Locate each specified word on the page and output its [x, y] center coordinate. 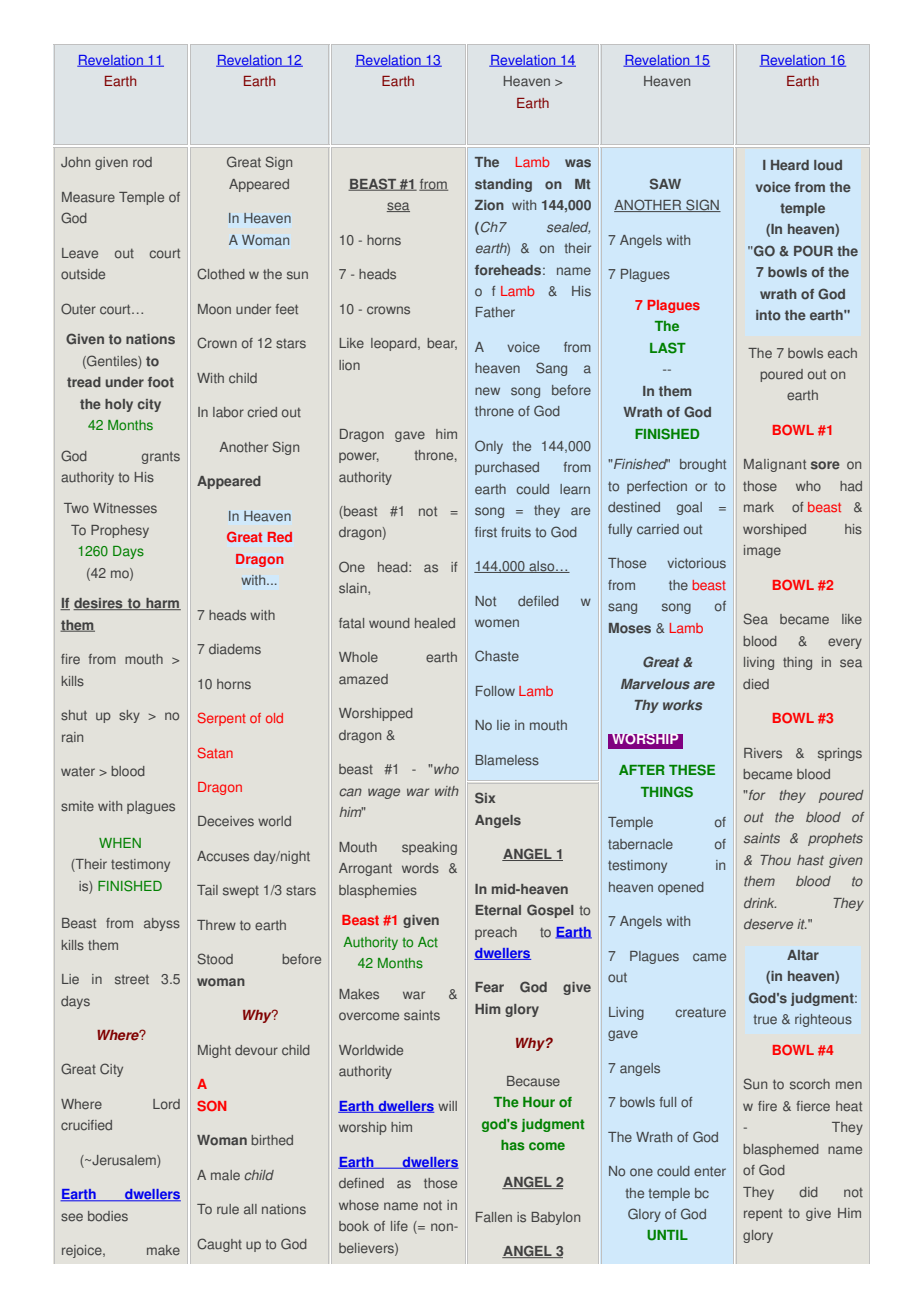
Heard [790, 165]
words [420, 868]
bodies [108, 1216]
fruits [516, 532]
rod [142, 162]
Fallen [494, 1217]
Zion [489, 205]
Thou [775, 860]
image [762, 551]
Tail [207, 890]
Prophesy [120, 531]
